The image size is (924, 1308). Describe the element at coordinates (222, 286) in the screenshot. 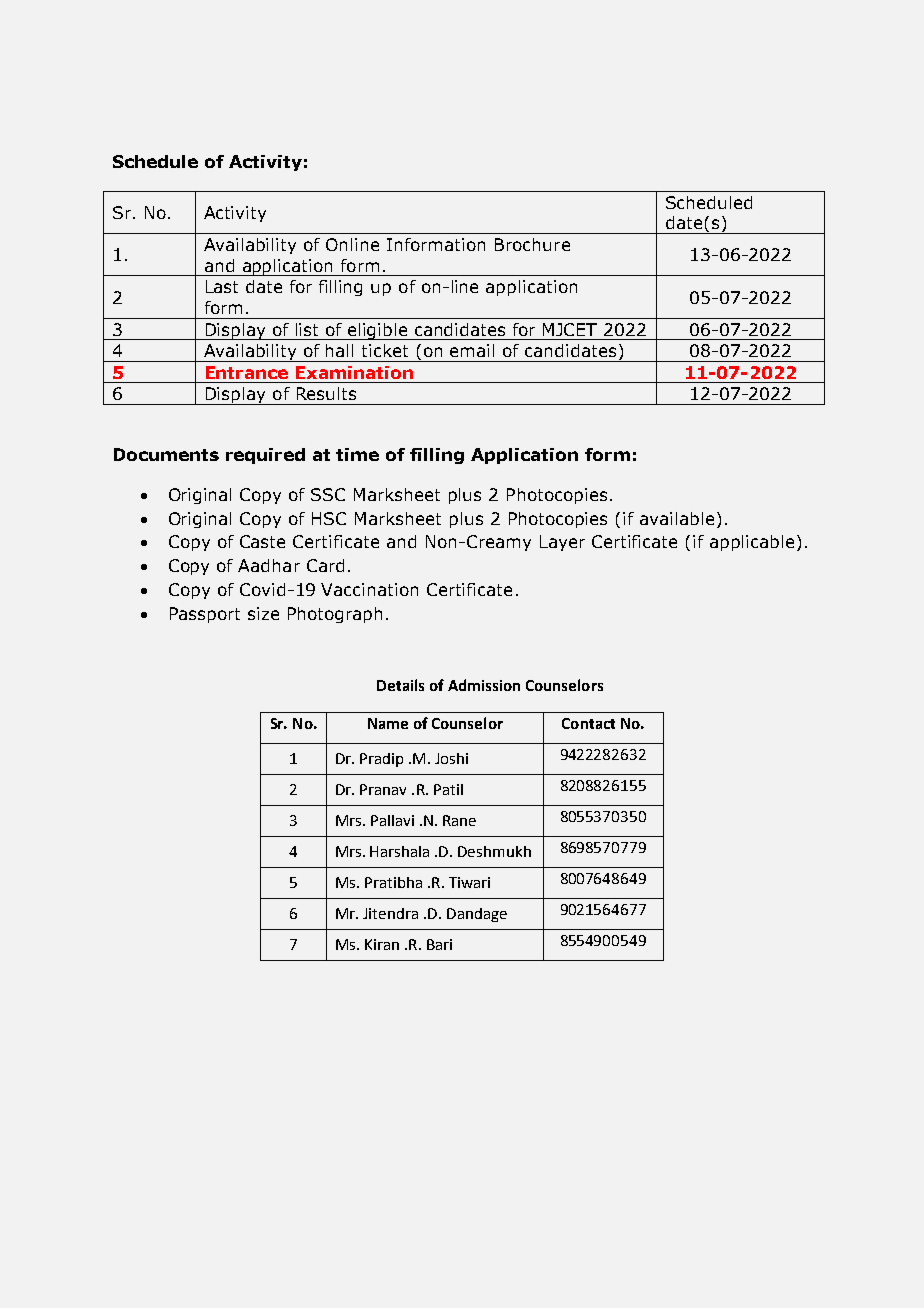

I see `Last` at that location.
